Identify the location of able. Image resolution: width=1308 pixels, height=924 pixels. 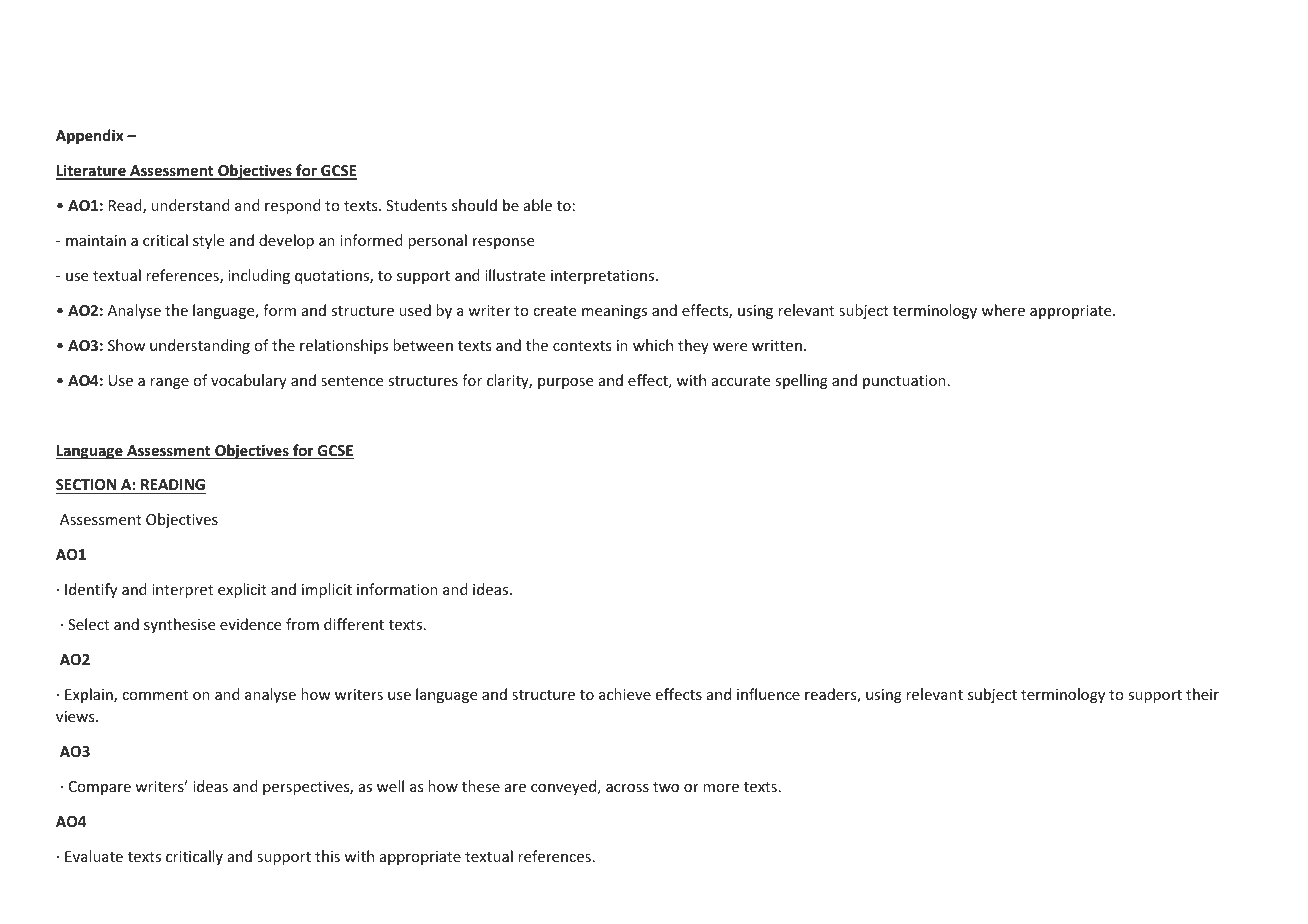
(538, 205).
